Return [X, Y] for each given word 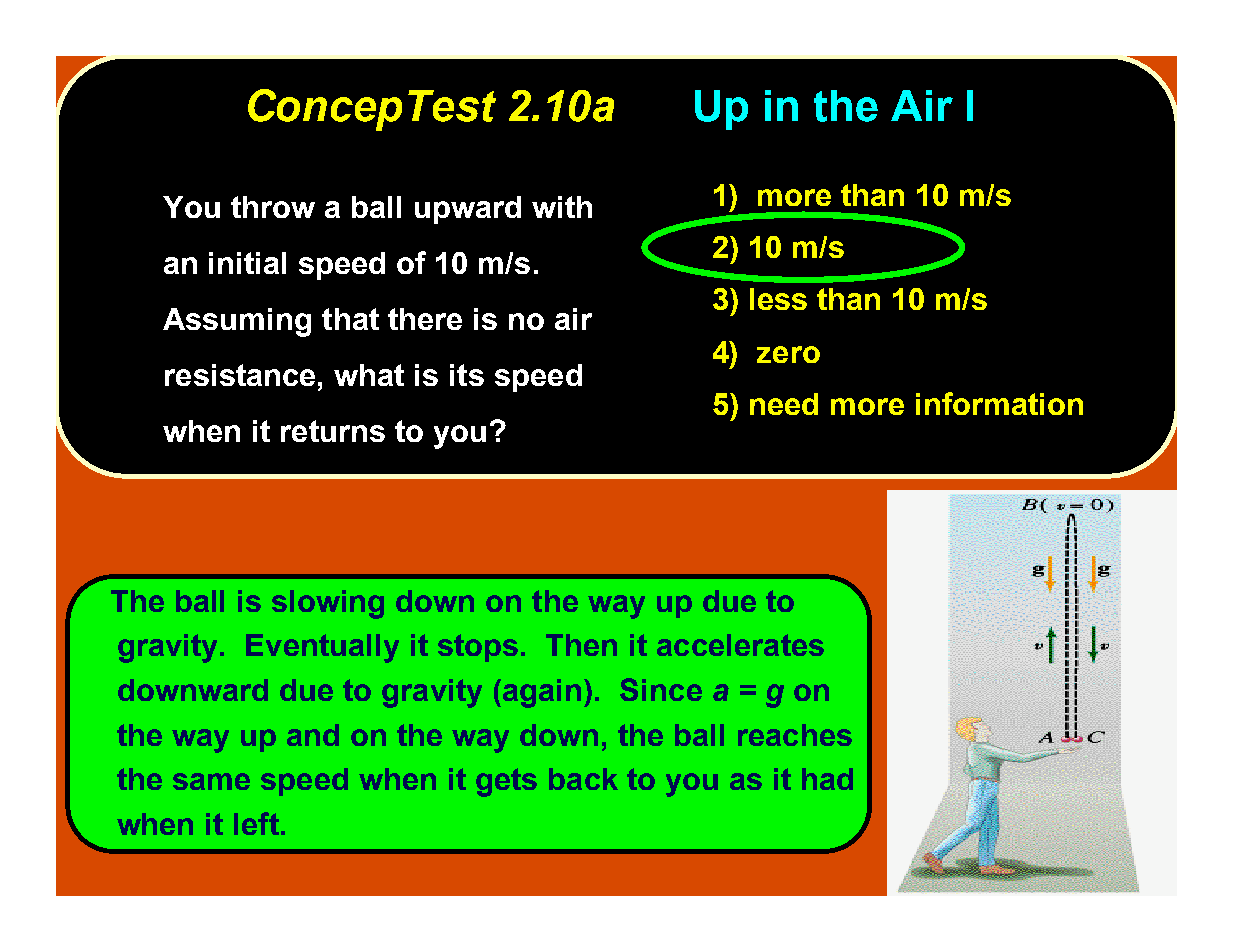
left [256, 823]
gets [506, 782]
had [827, 779]
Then [581, 645]
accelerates [740, 645]
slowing [328, 604]
